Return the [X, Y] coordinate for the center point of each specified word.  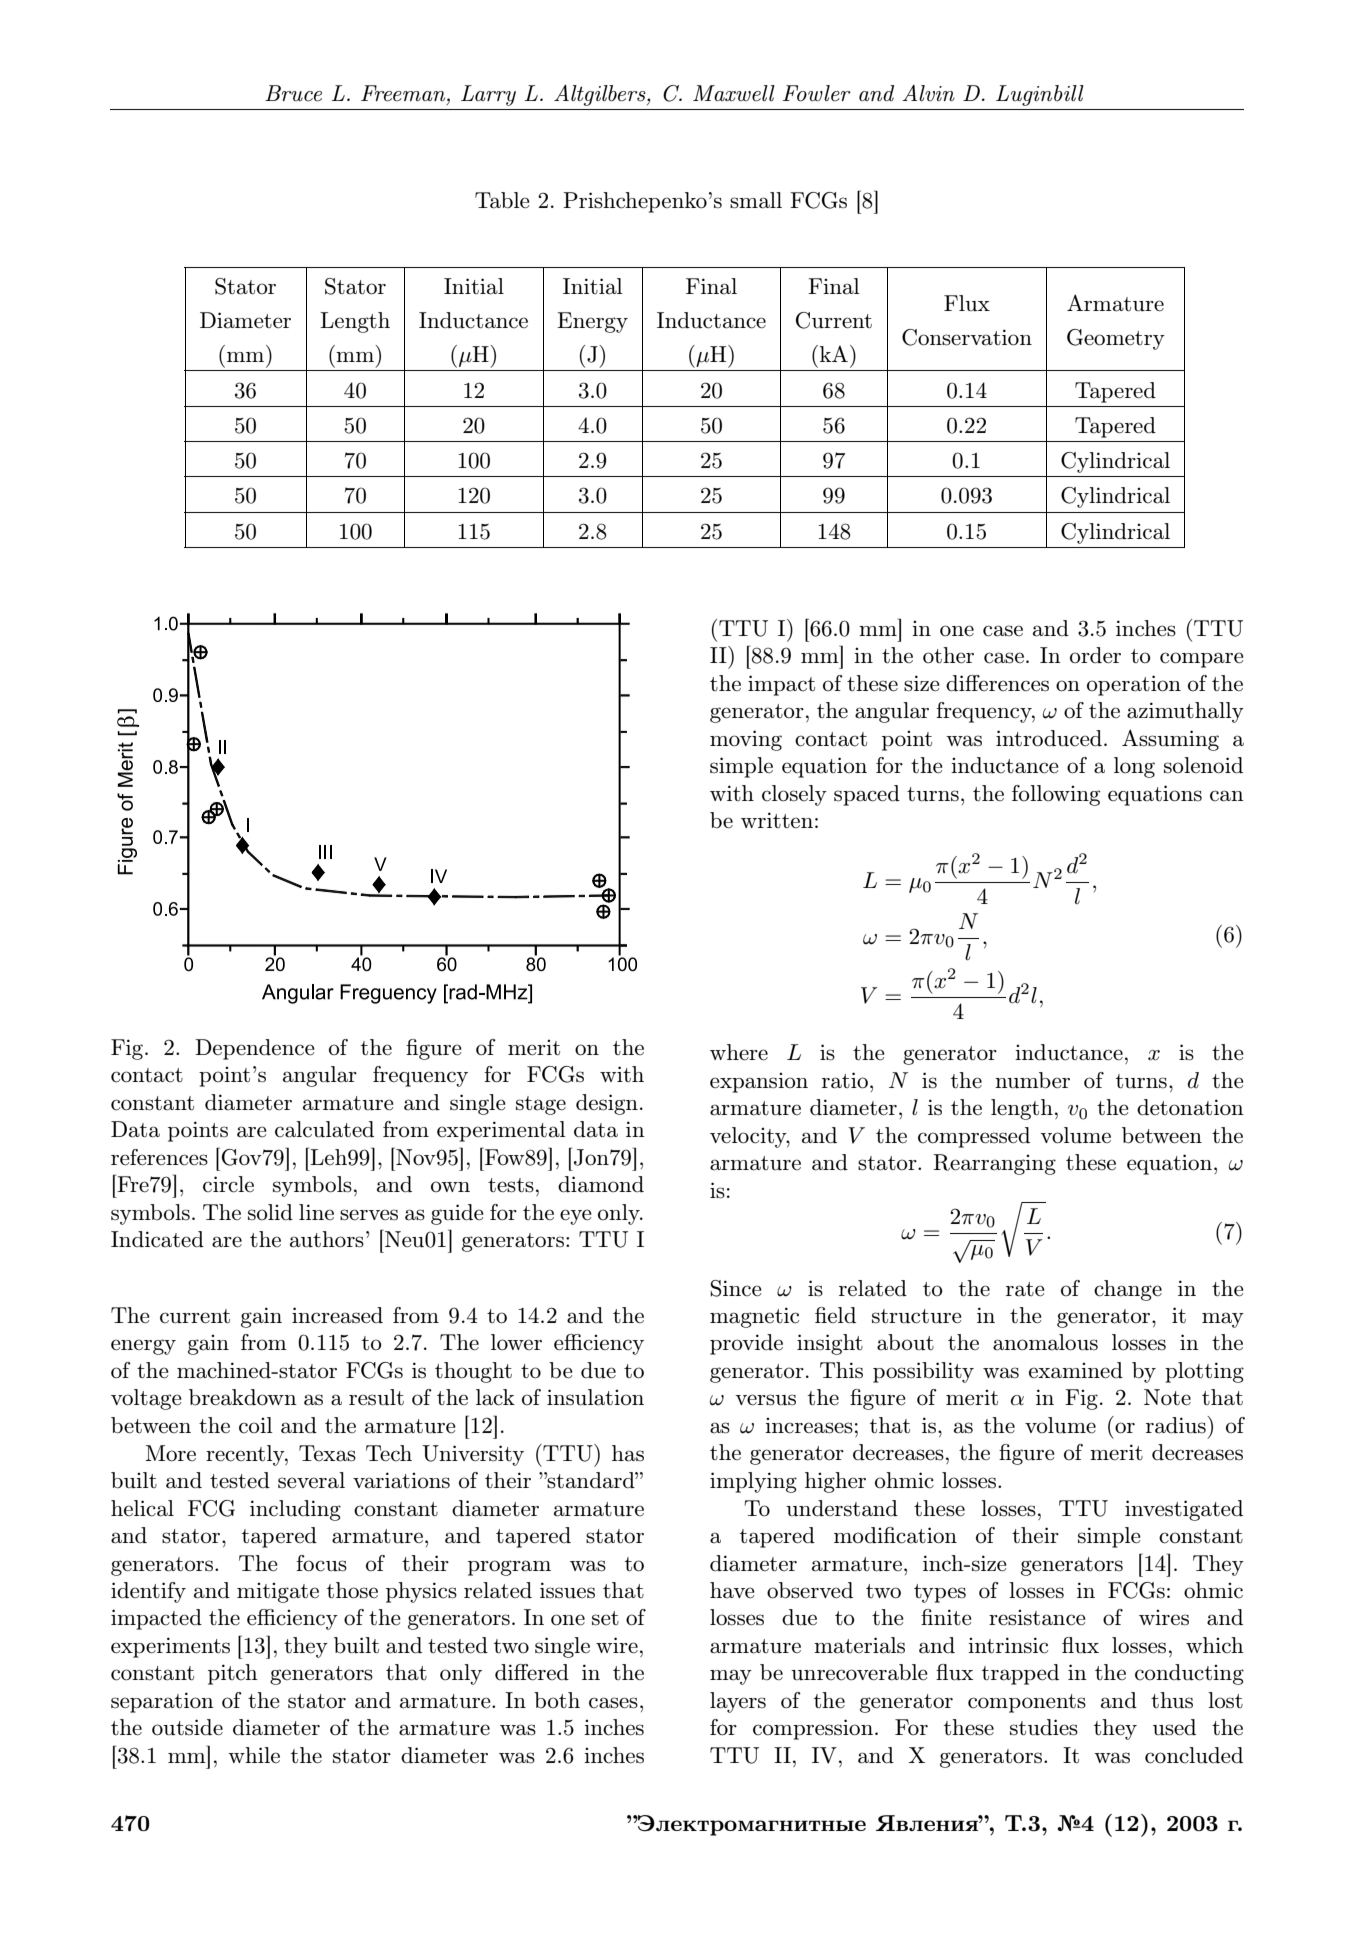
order [1095, 655]
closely [794, 795]
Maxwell [734, 93]
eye [576, 1217]
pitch [233, 1674]
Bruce [293, 93]
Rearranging [994, 1164]
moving [746, 740]
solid [270, 1212]
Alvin [928, 93]
